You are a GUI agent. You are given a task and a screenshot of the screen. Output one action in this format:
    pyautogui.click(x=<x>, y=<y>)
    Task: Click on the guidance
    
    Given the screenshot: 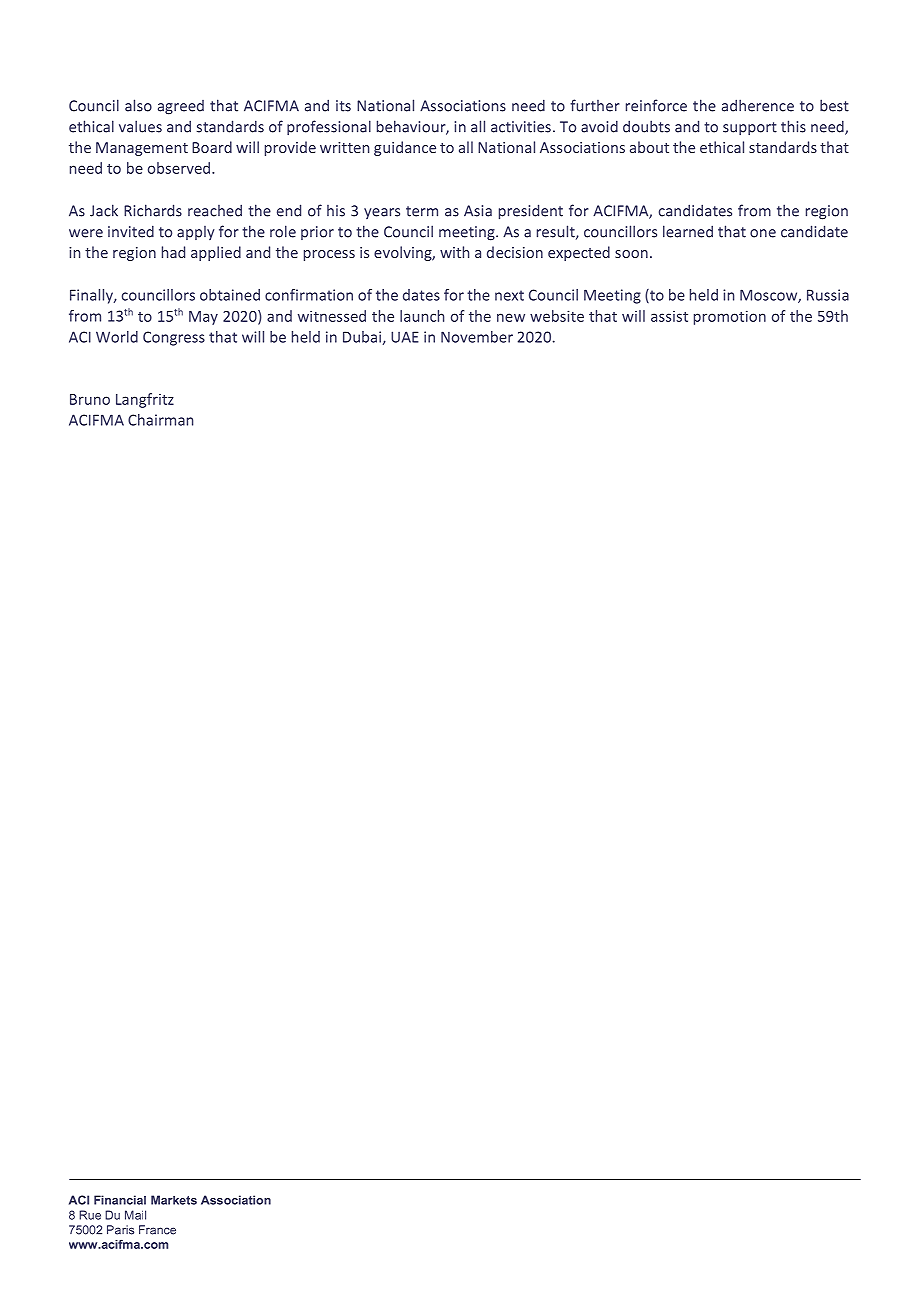 What is the action you would take?
    pyautogui.click(x=405, y=148)
